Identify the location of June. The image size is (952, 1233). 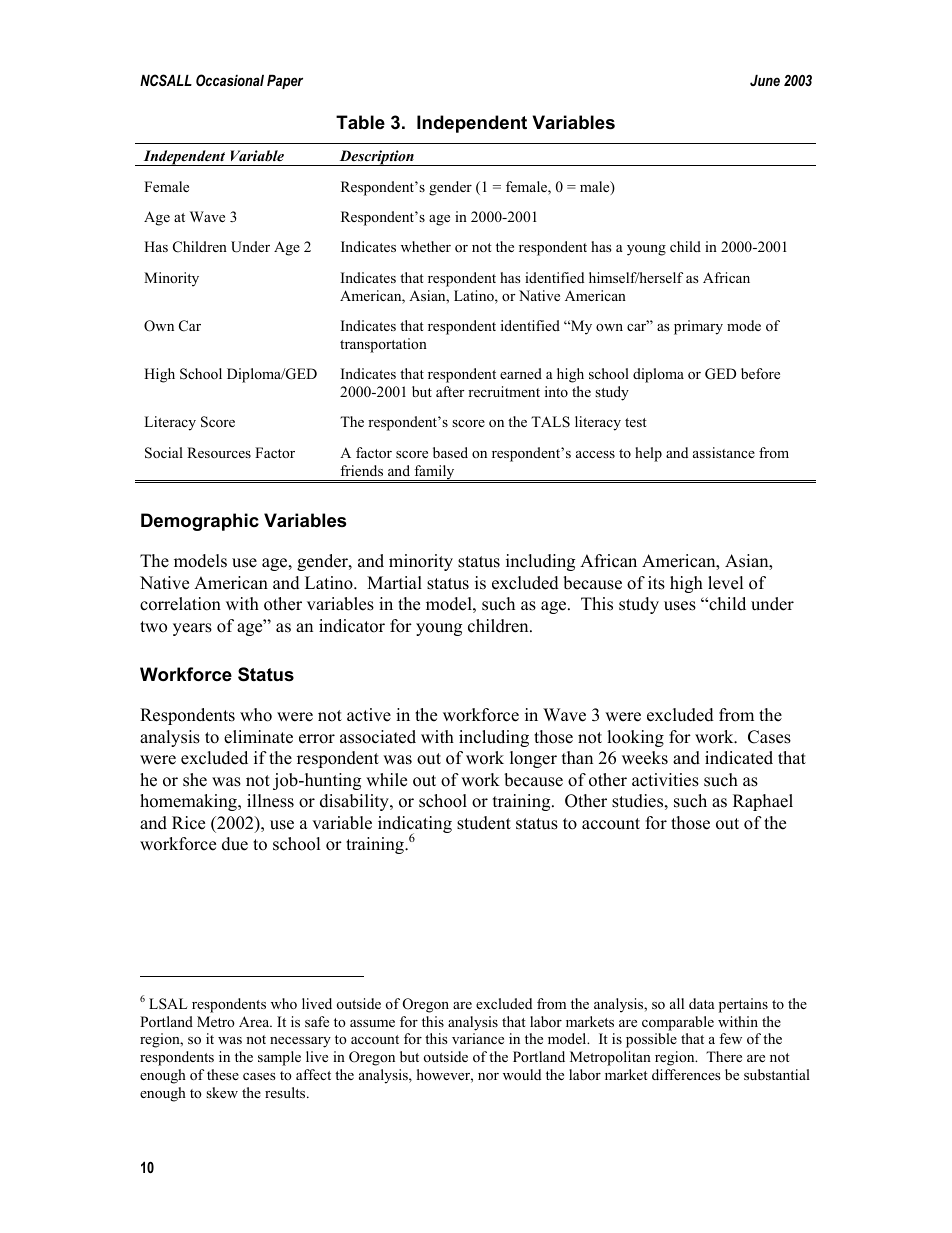
(765, 80).
